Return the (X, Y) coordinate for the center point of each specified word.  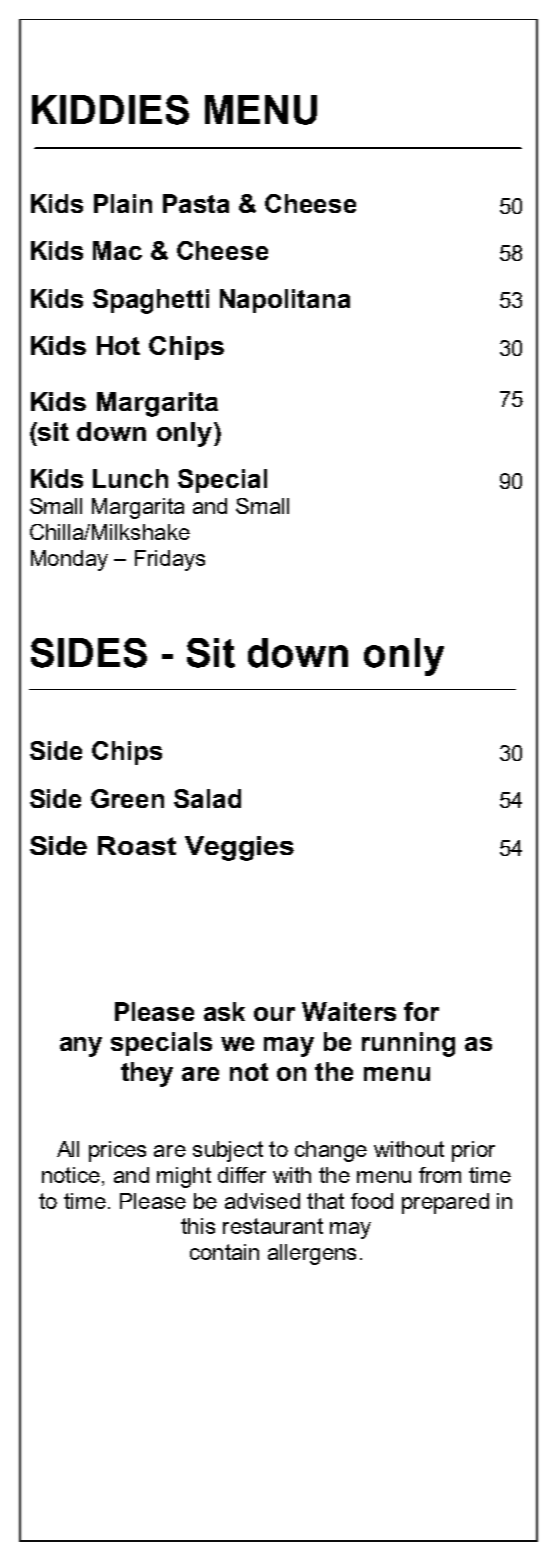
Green (127, 798)
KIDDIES (110, 110)
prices (117, 1151)
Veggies (239, 848)
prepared (445, 1203)
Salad (207, 798)
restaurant (273, 1226)
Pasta (196, 203)
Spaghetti (151, 301)
